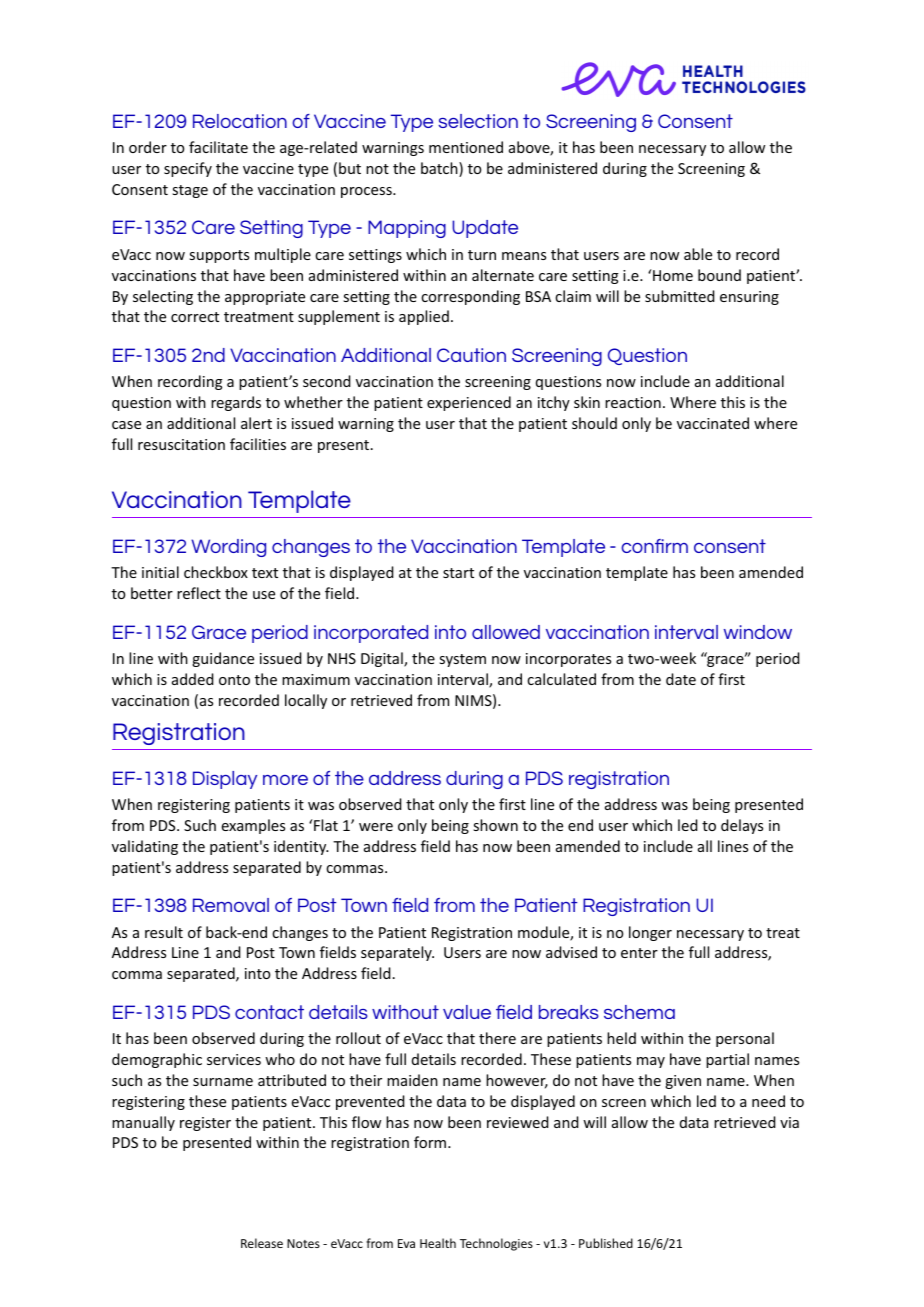 The image size is (924, 1307). I want to click on delays, so click(742, 826).
